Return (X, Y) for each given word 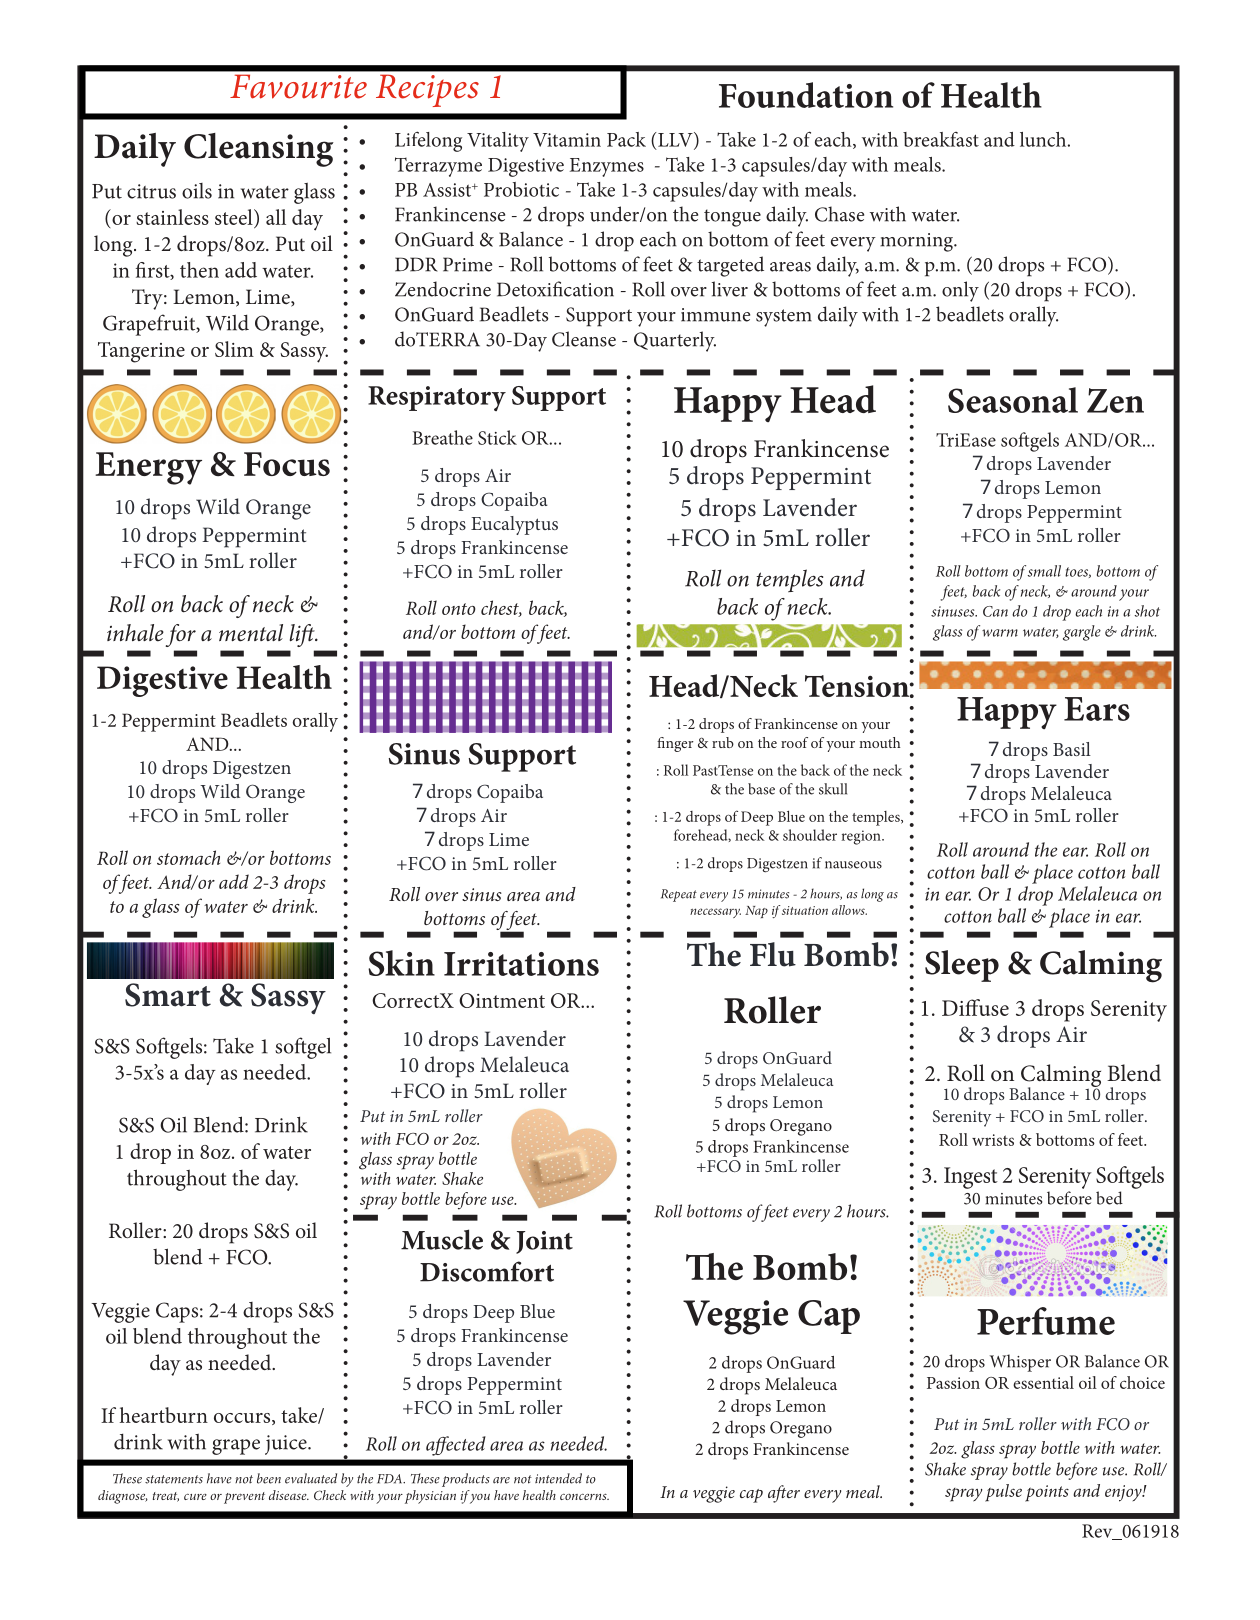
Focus (287, 464)
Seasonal (1013, 400)
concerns (584, 1497)
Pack (626, 139)
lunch (1044, 139)
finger (675, 744)
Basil (1072, 749)
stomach (188, 857)
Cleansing (259, 150)
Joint (544, 1242)
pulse (1003, 1493)
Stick (497, 437)
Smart (168, 995)
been (269, 1478)
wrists (993, 1140)
